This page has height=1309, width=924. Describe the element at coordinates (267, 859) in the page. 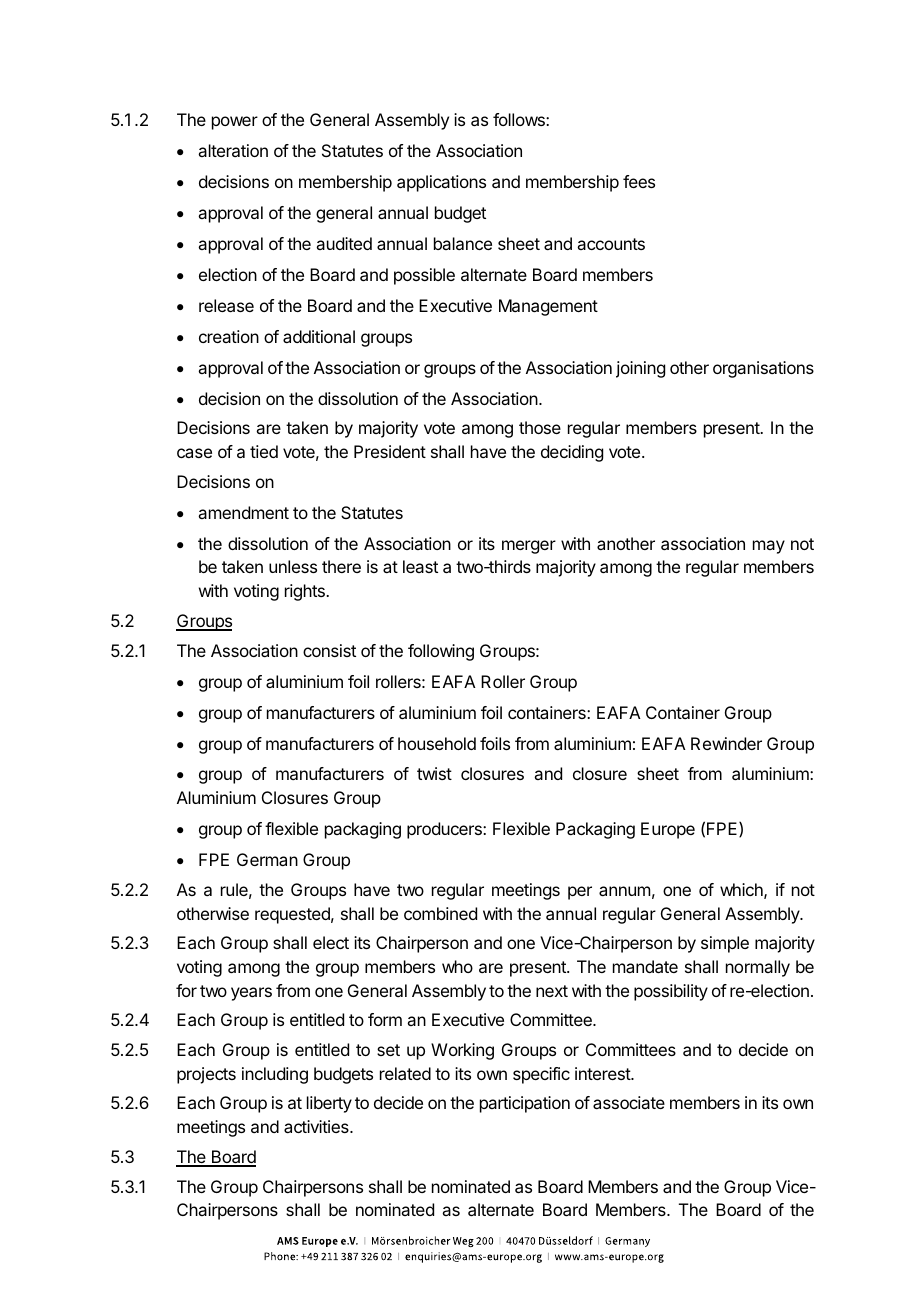

I see `German` at that location.
